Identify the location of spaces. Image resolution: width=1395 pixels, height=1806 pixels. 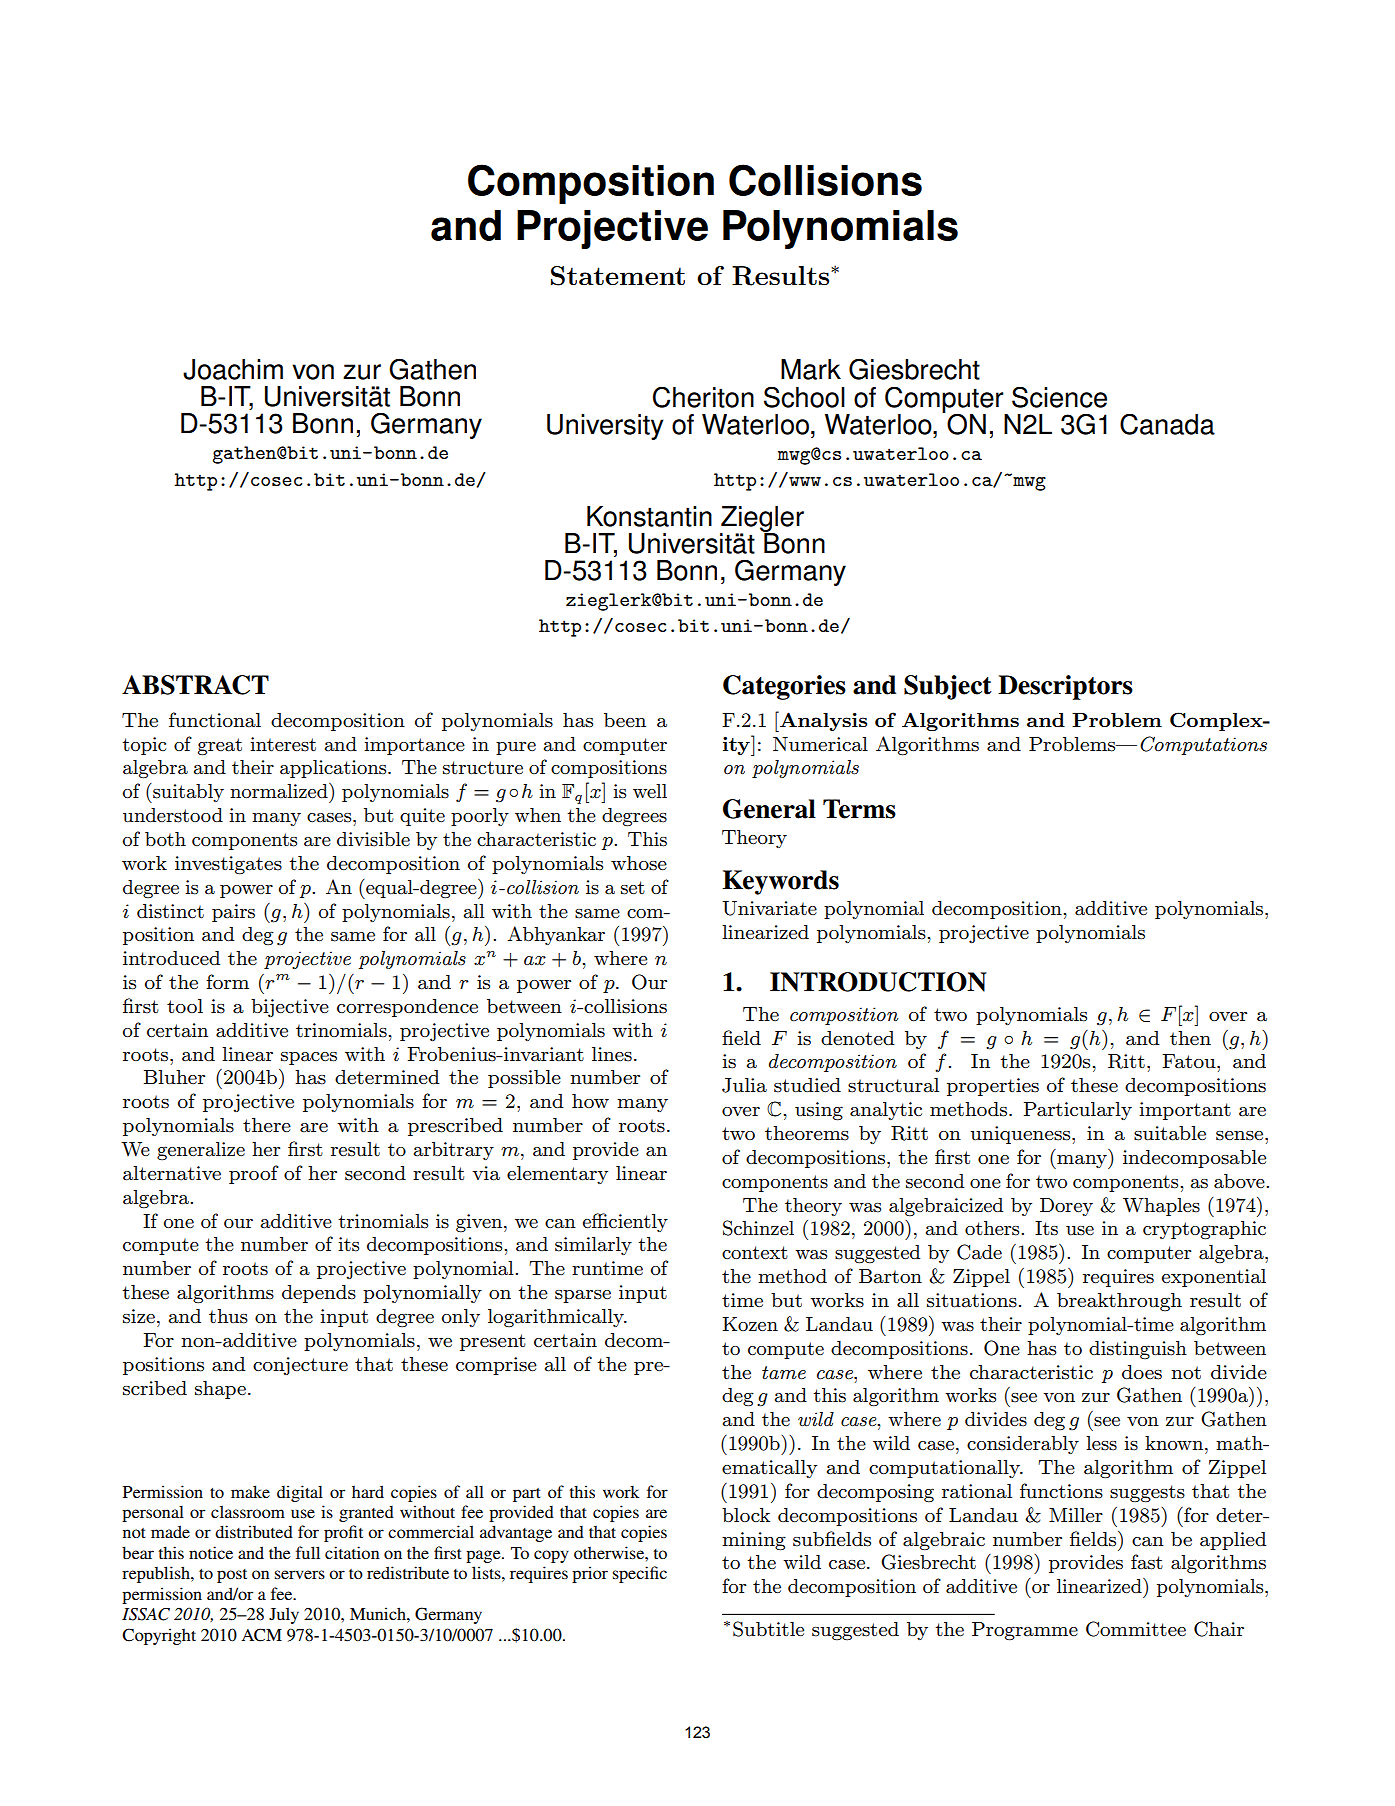
(309, 1058).
